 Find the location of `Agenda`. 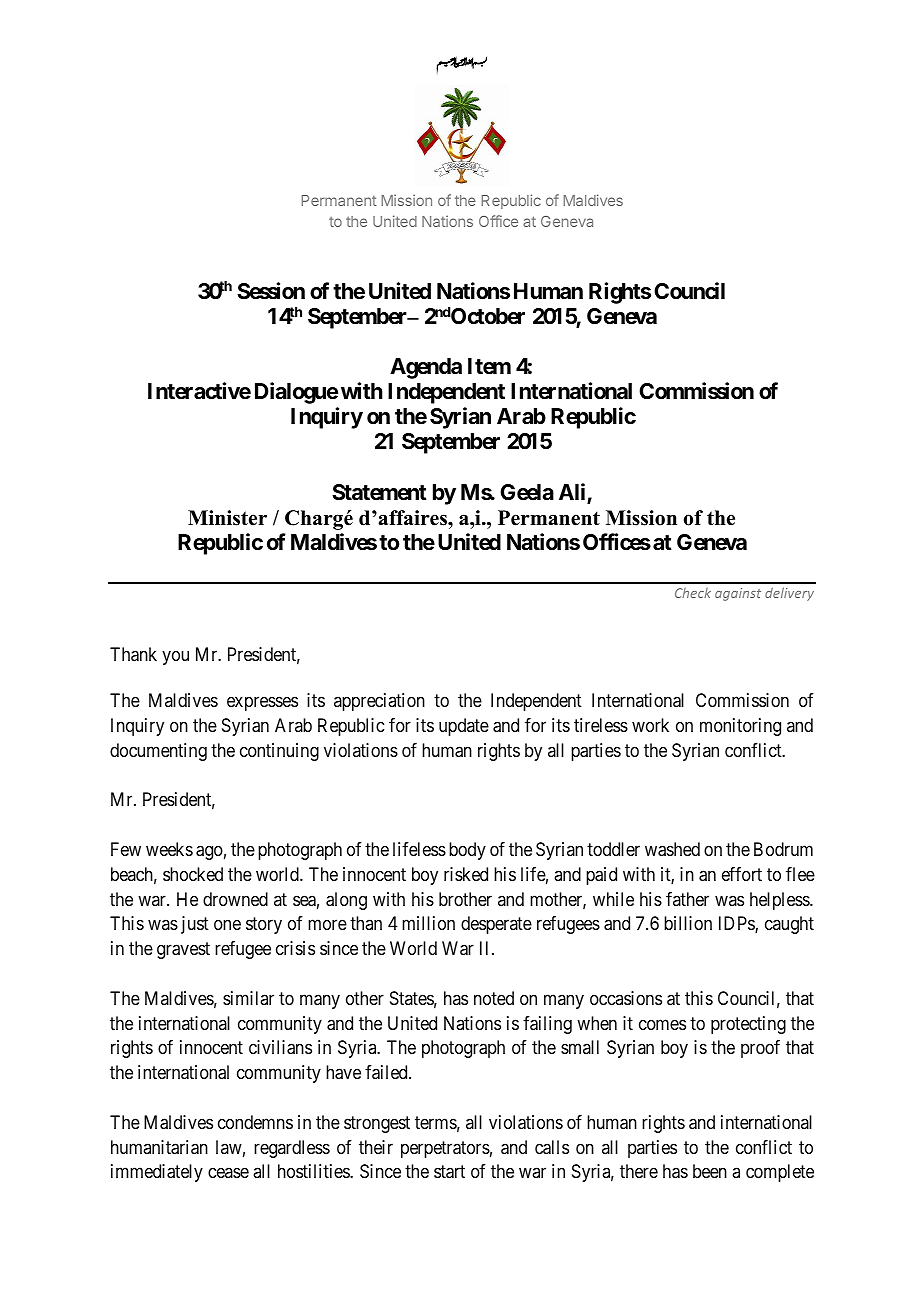

Agenda is located at coordinates (426, 368).
